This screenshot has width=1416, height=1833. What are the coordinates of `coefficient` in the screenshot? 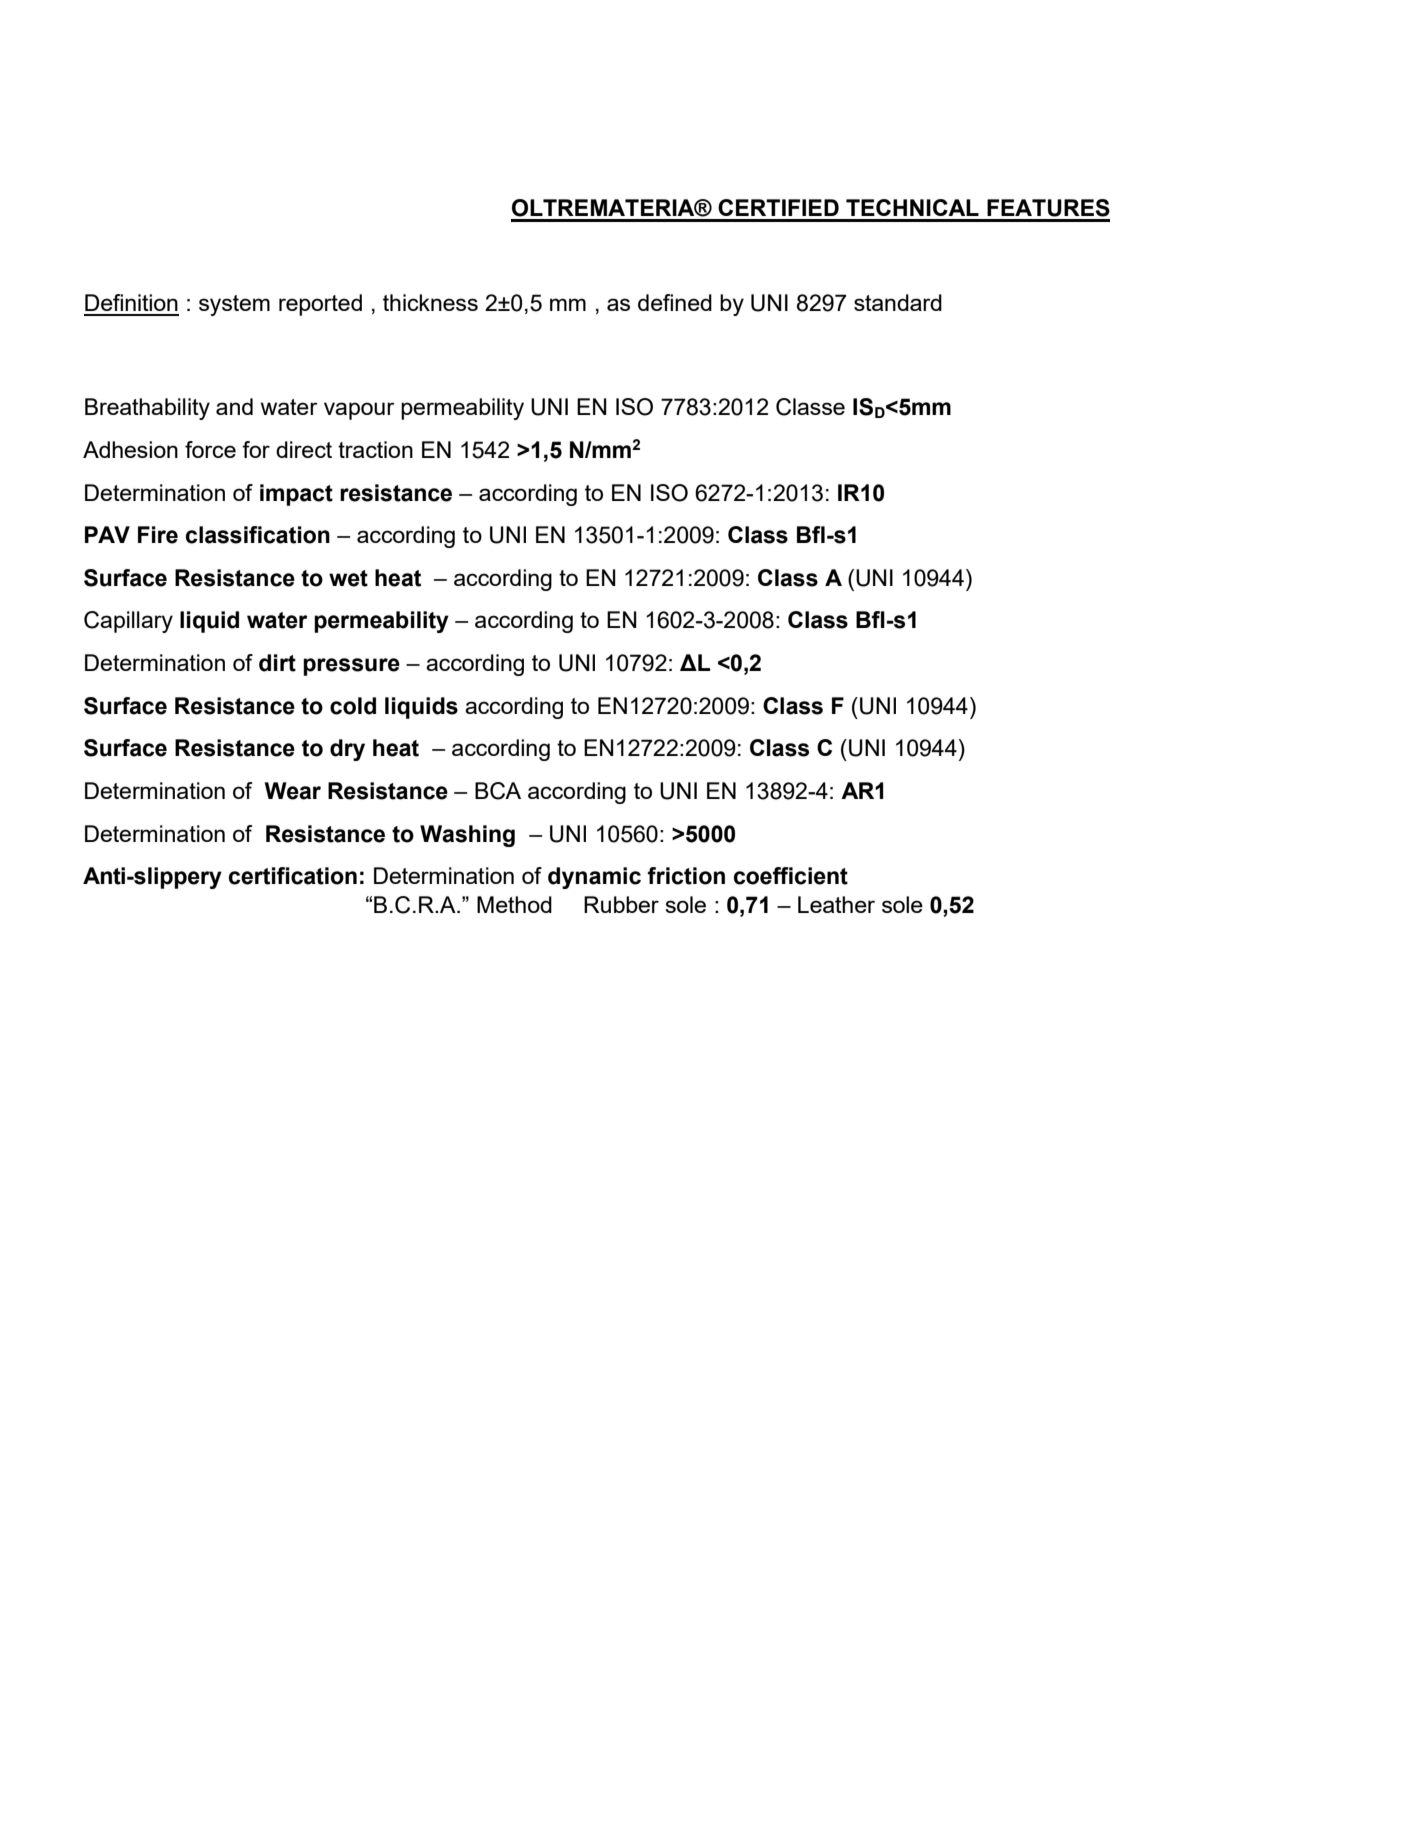 It's located at (791, 876).
